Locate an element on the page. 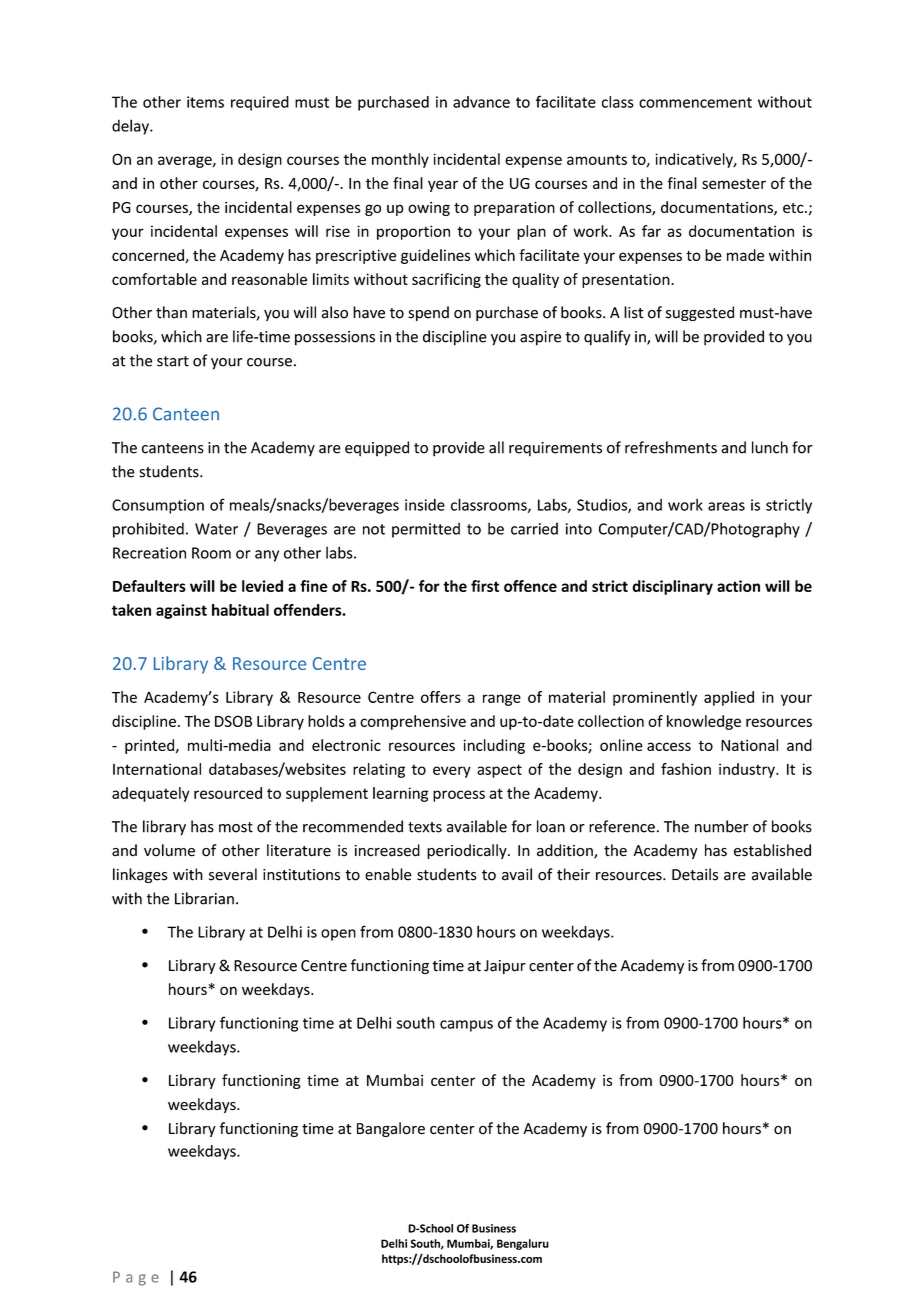  commencement is located at coordinates (695, 102).
